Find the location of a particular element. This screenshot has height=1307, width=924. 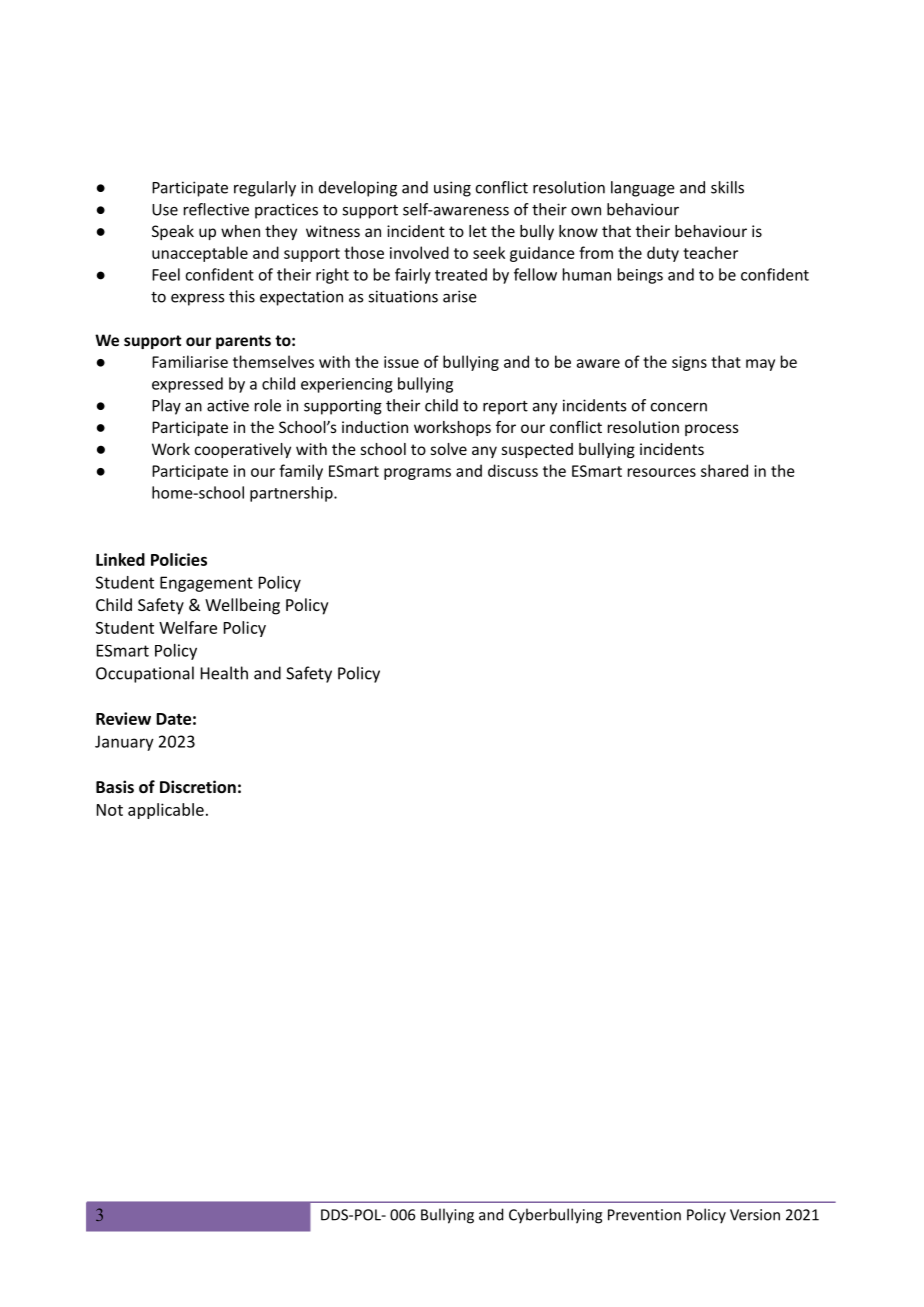

using is located at coordinates (452, 189).
